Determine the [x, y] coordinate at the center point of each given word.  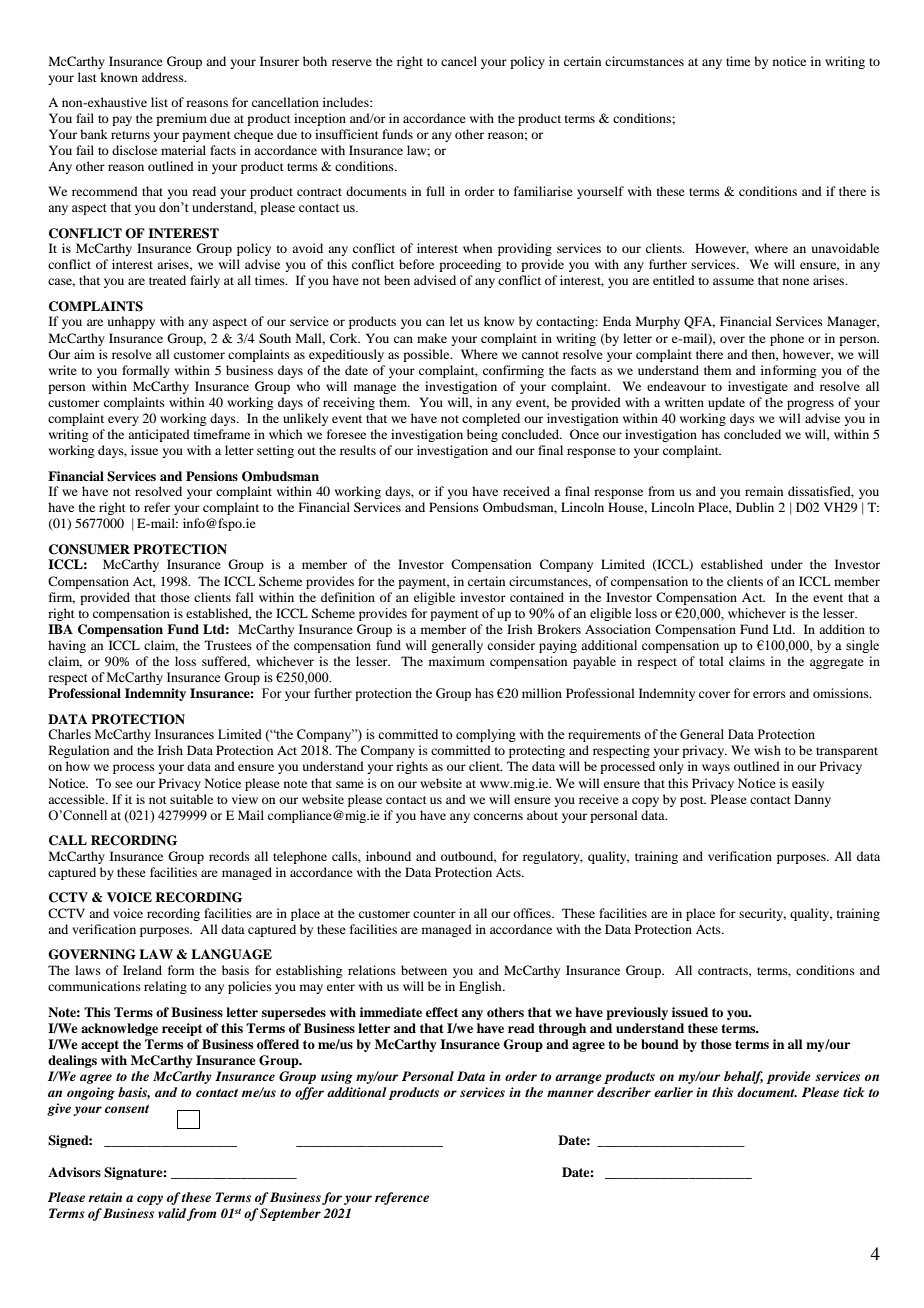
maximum [457, 661]
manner [570, 1093]
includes [347, 102]
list [159, 102]
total [711, 661]
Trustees [228, 645]
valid [172, 1213]
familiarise [543, 191]
